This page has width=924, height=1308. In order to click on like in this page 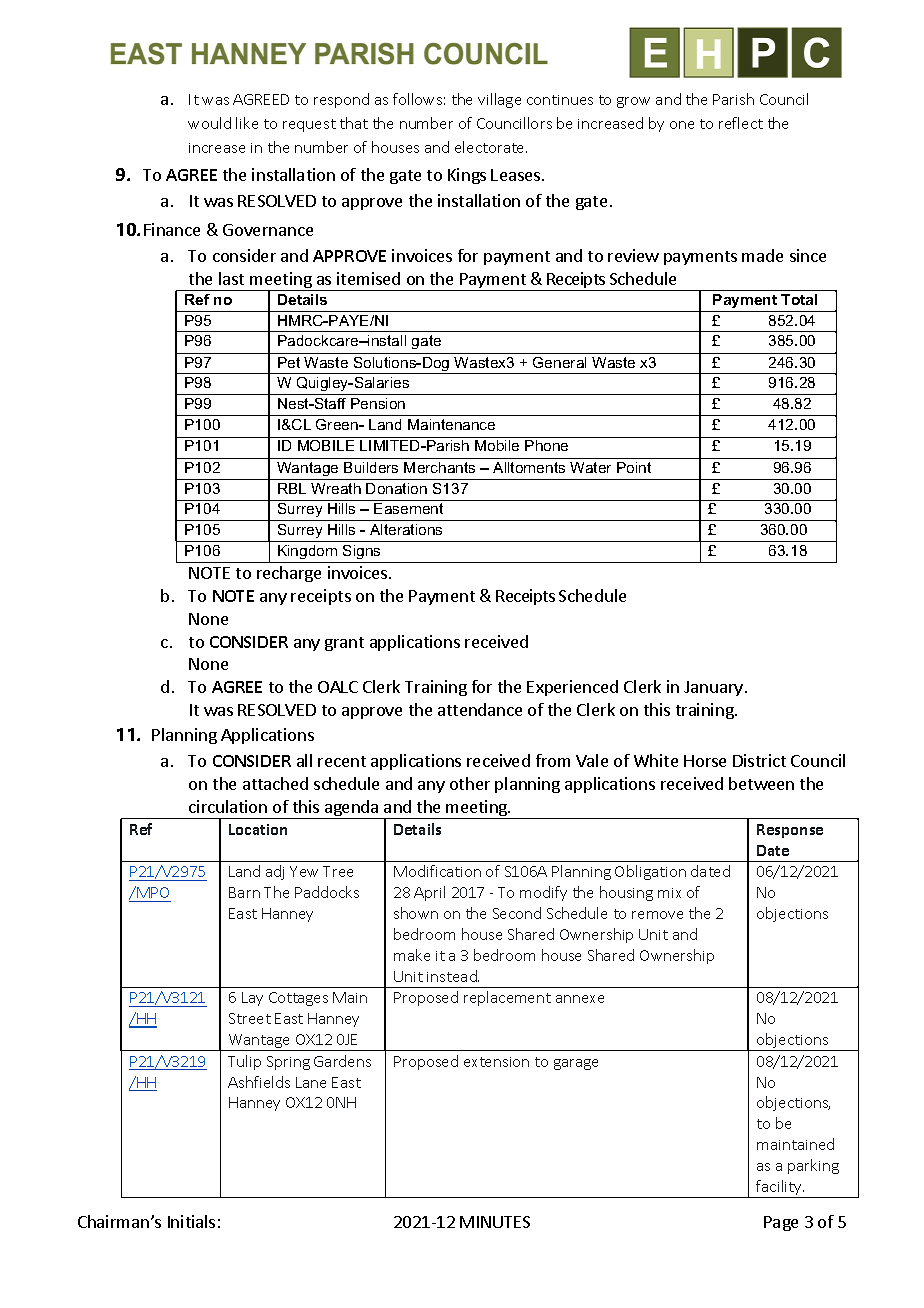, I will do `click(247, 123)`.
